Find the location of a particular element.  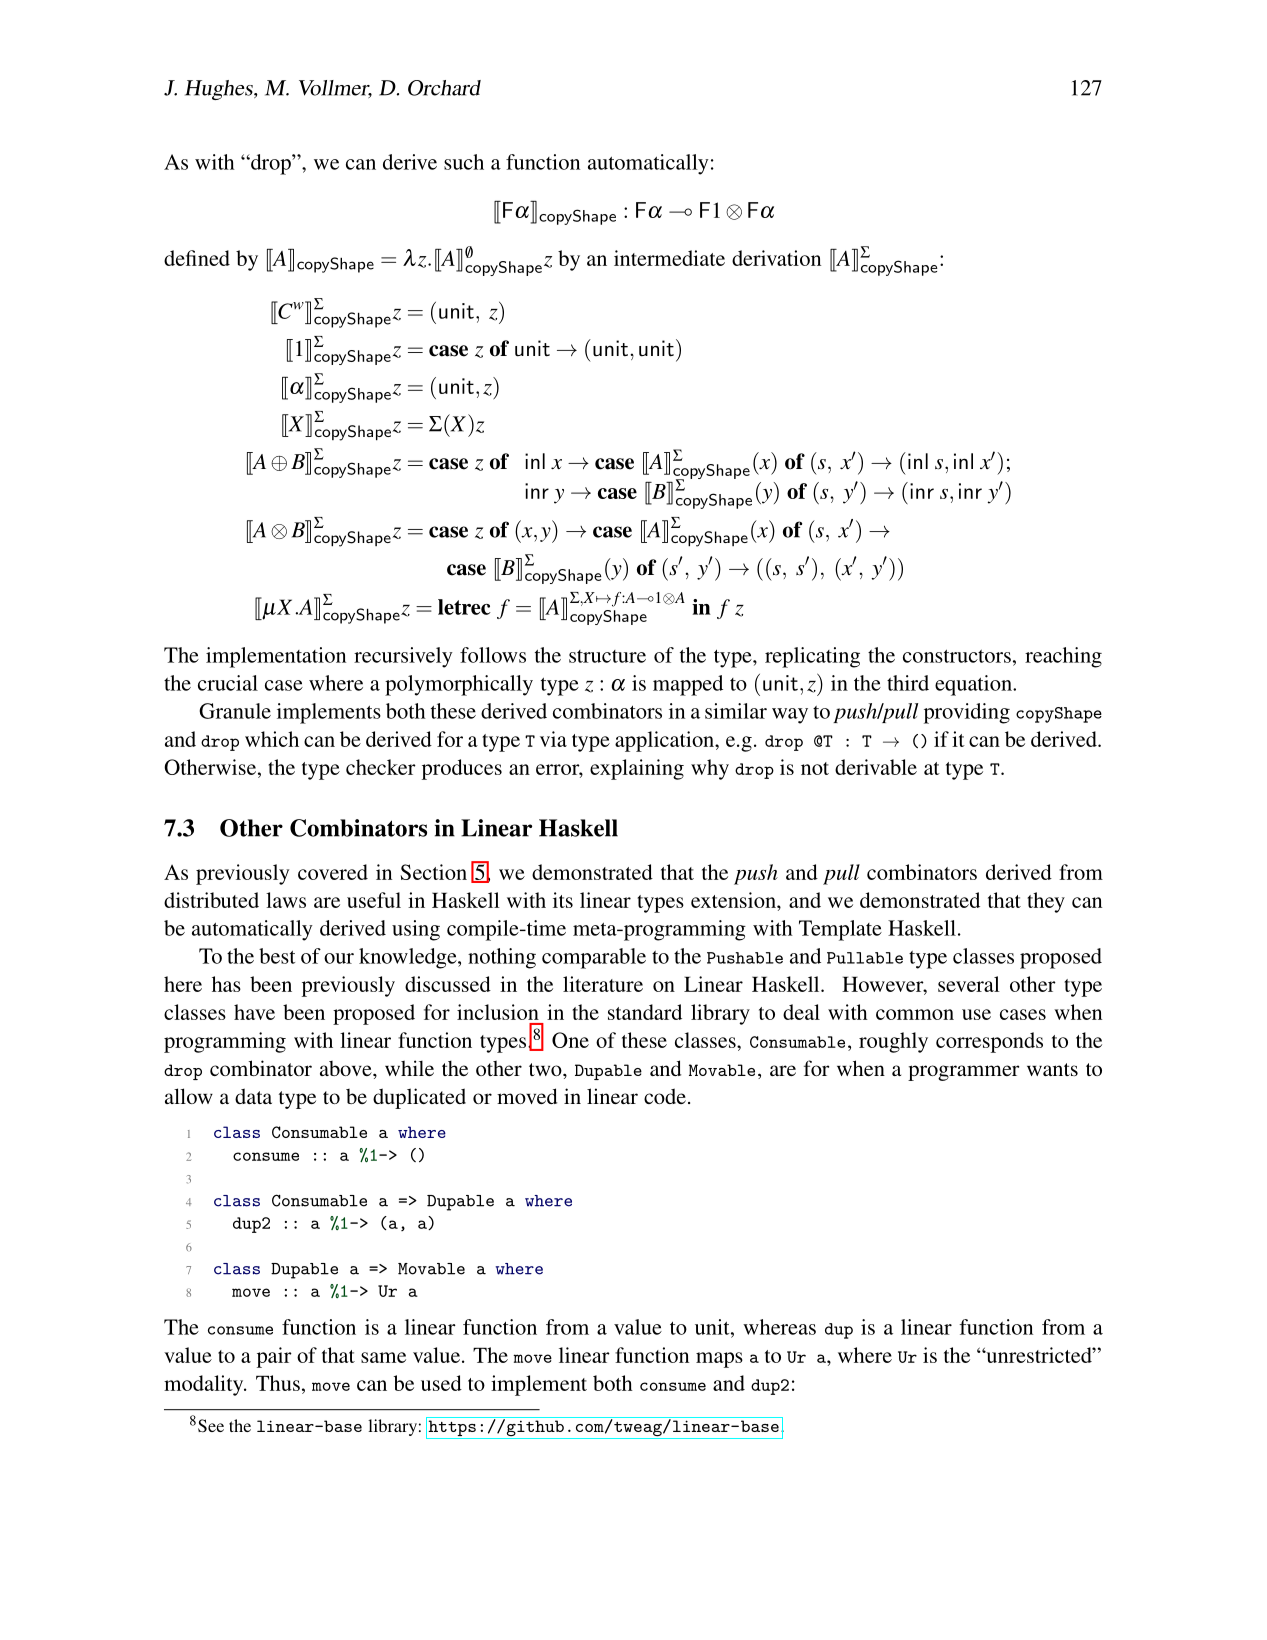

pair is located at coordinates (274, 1357).
